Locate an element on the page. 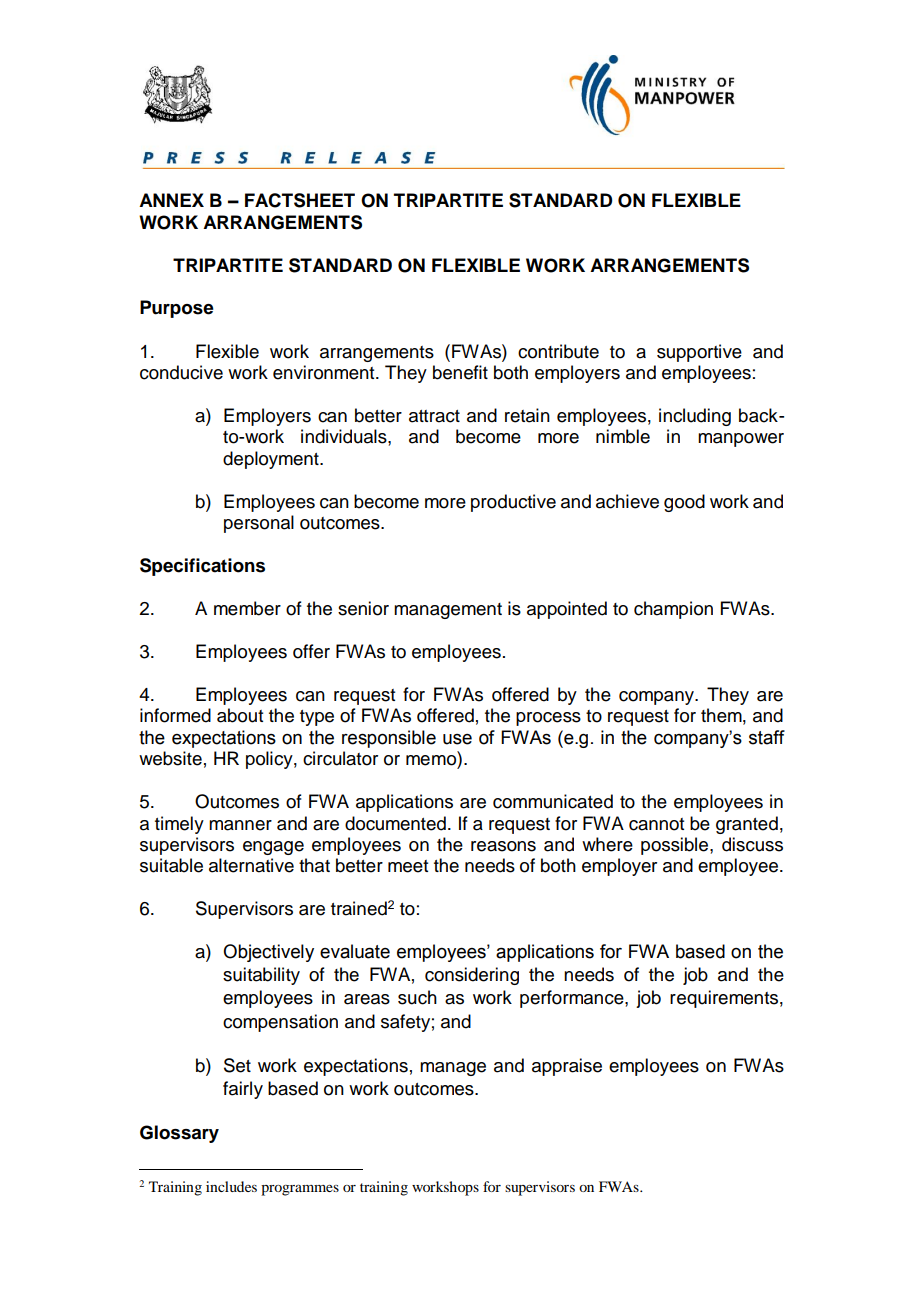 The image size is (924, 1308). personal is located at coordinates (259, 524).
